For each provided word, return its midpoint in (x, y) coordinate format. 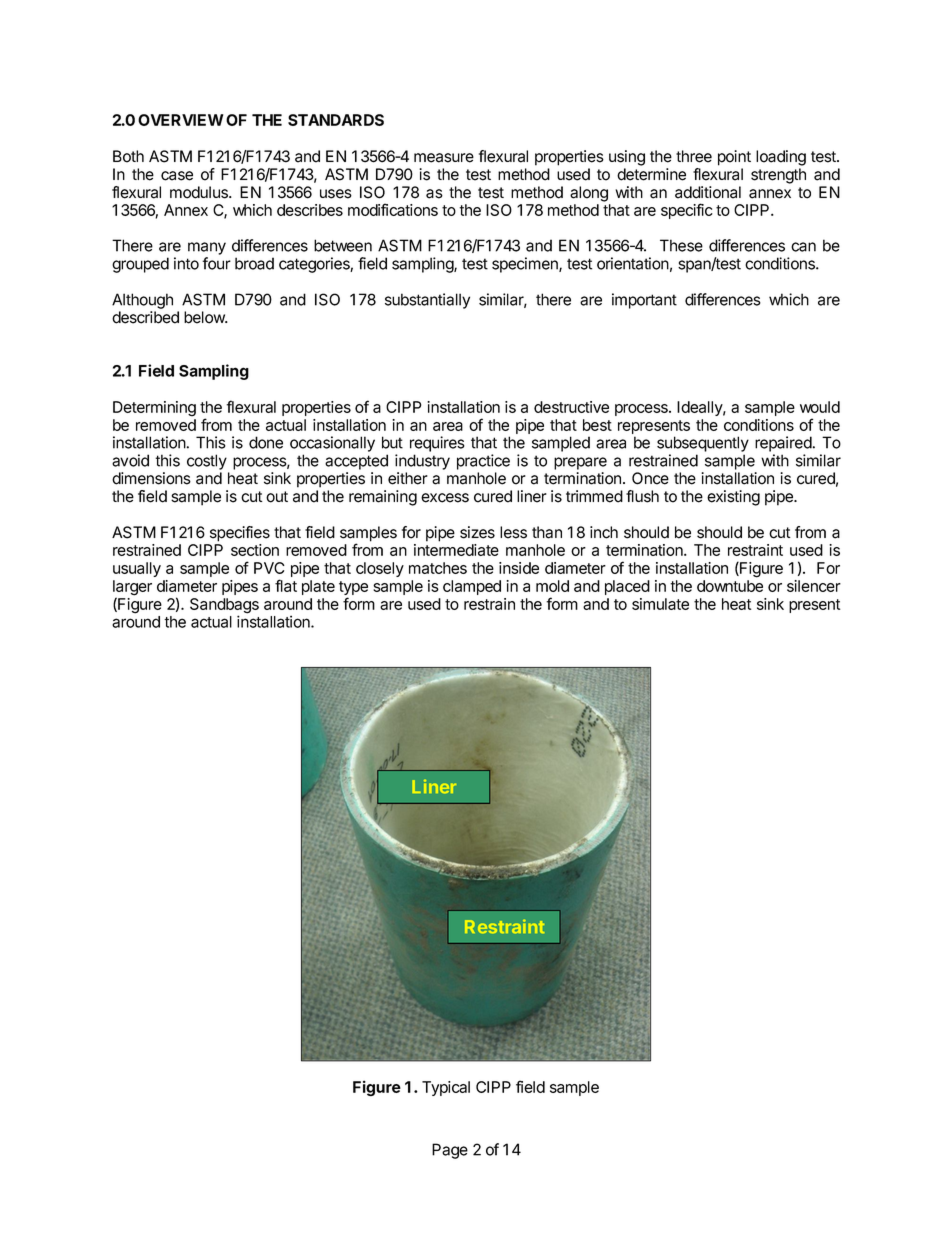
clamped (472, 587)
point (734, 158)
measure (444, 158)
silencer (814, 586)
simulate (660, 604)
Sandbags (224, 607)
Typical (446, 1088)
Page (450, 1151)
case (177, 176)
